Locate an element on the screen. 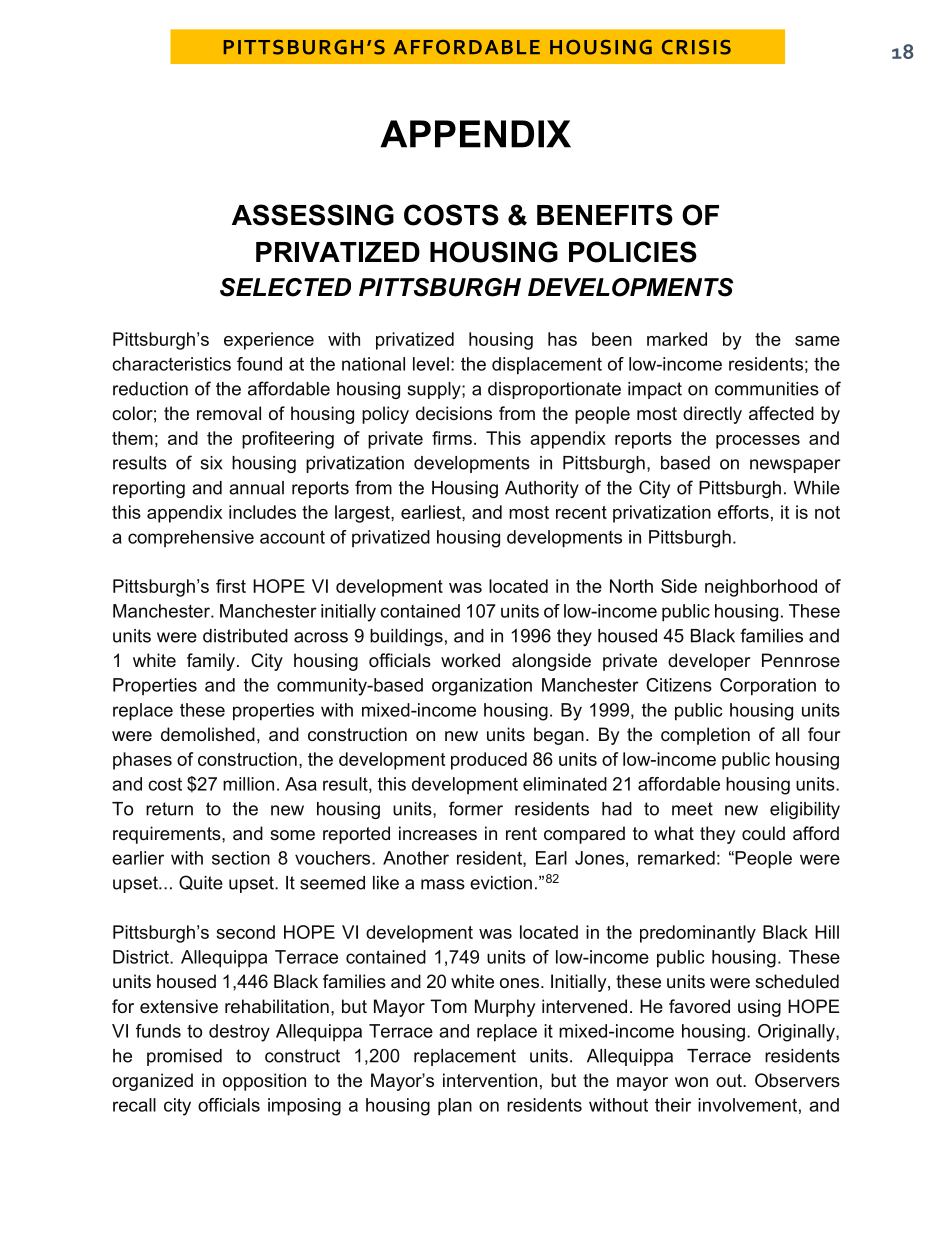  intervention is located at coordinates (490, 1080).
